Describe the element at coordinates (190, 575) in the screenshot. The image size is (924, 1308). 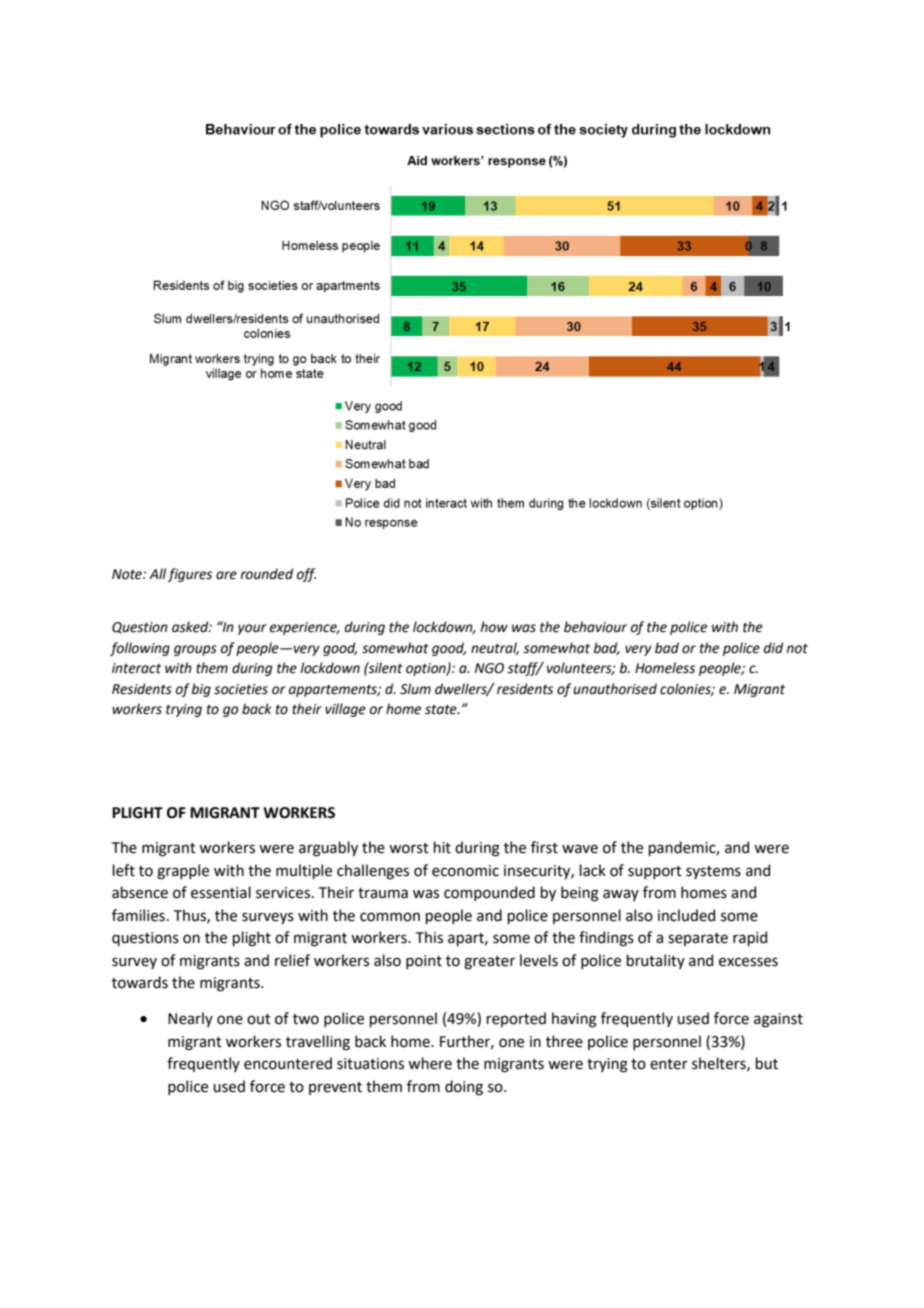
I see `figures` at that location.
